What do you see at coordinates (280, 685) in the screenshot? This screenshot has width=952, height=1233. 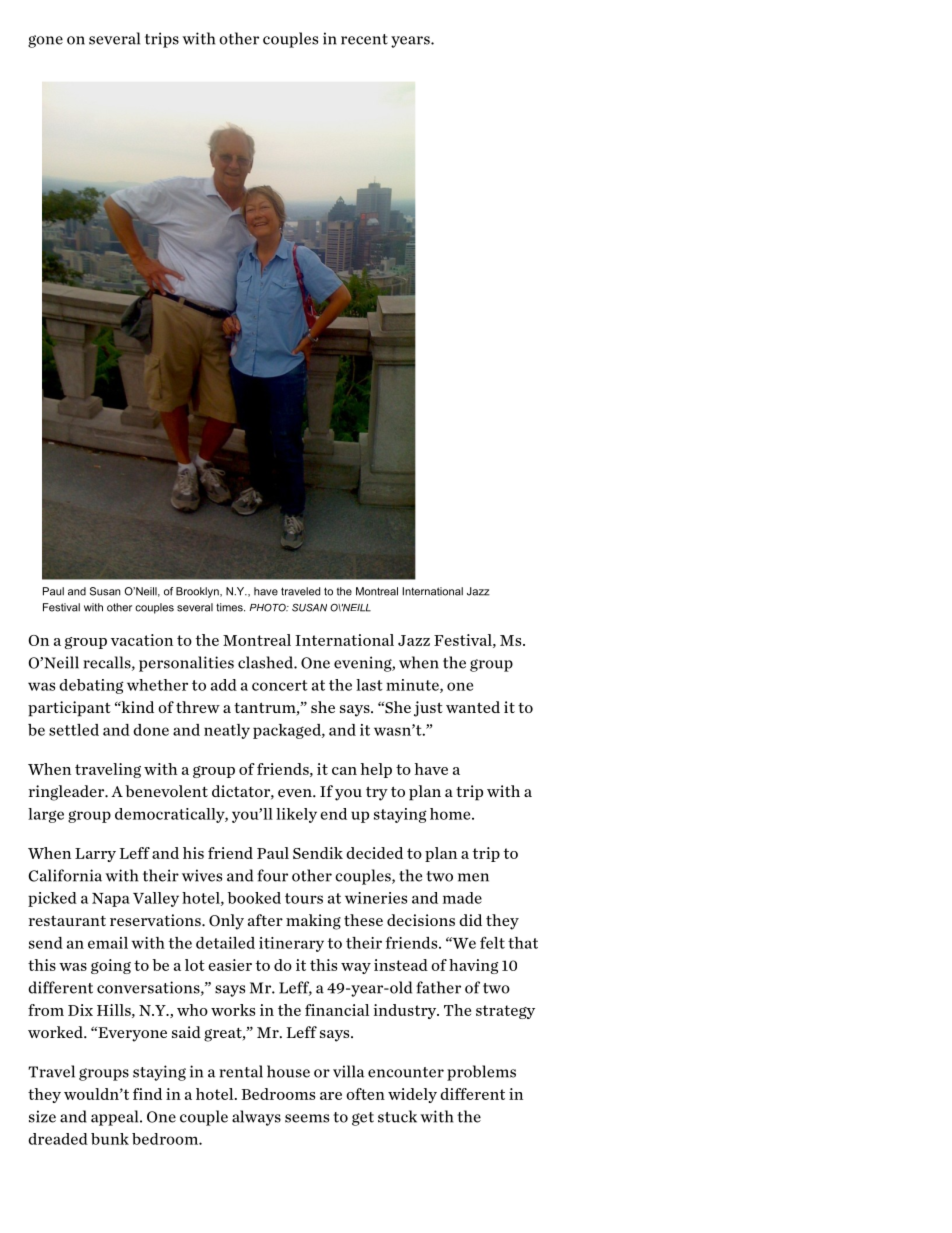 I see `concert` at bounding box center [280, 685].
